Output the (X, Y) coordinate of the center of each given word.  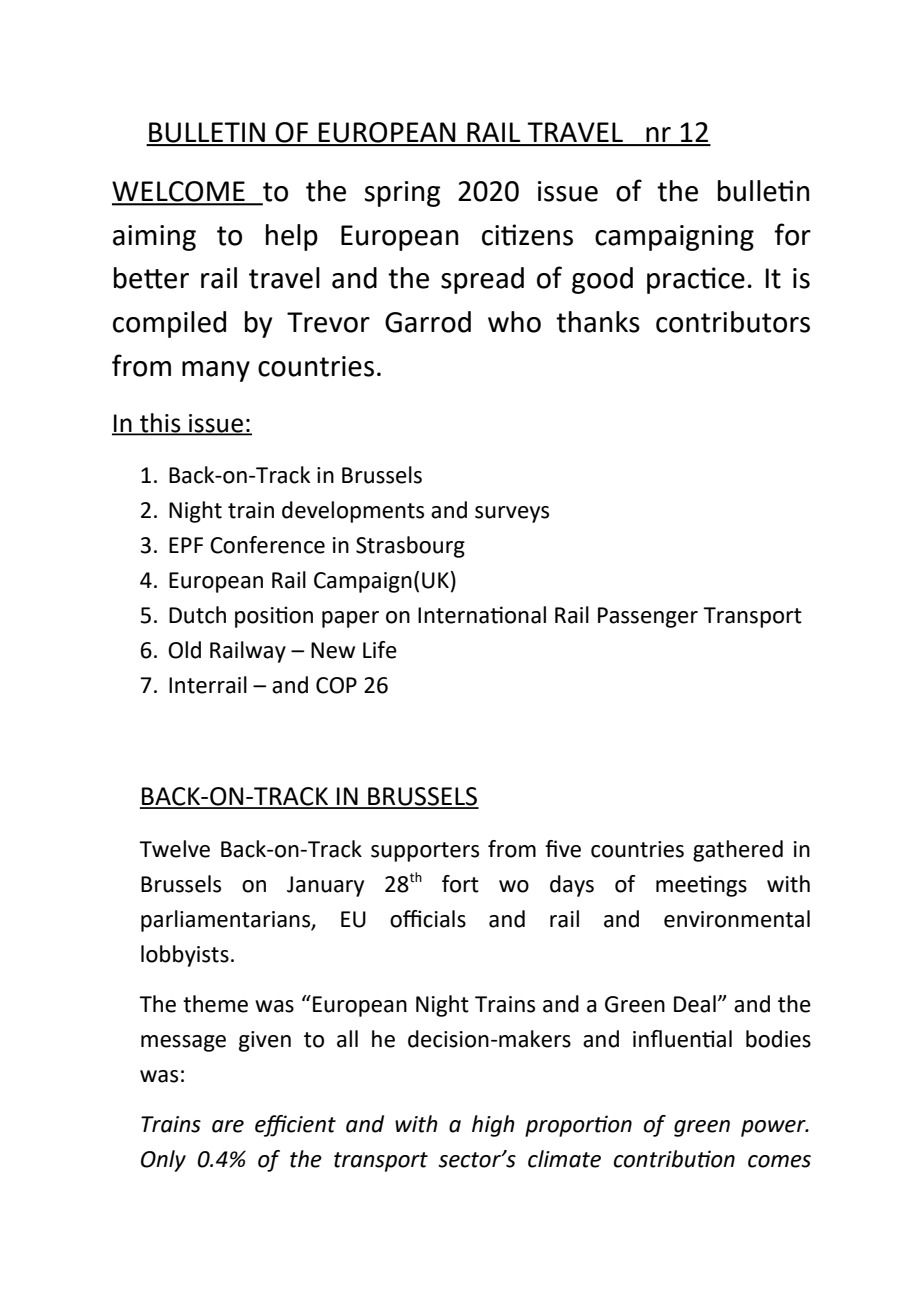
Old (184, 650)
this (160, 423)
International (482, 615)
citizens (527, 235)
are (228, 1126)
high (493, 1126)
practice (696, 280)
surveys (512, 514)
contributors (733, 322)
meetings (701, 886)
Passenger (648, 617)
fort (460, 884)
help (292, 237)
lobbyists (185, 956)
